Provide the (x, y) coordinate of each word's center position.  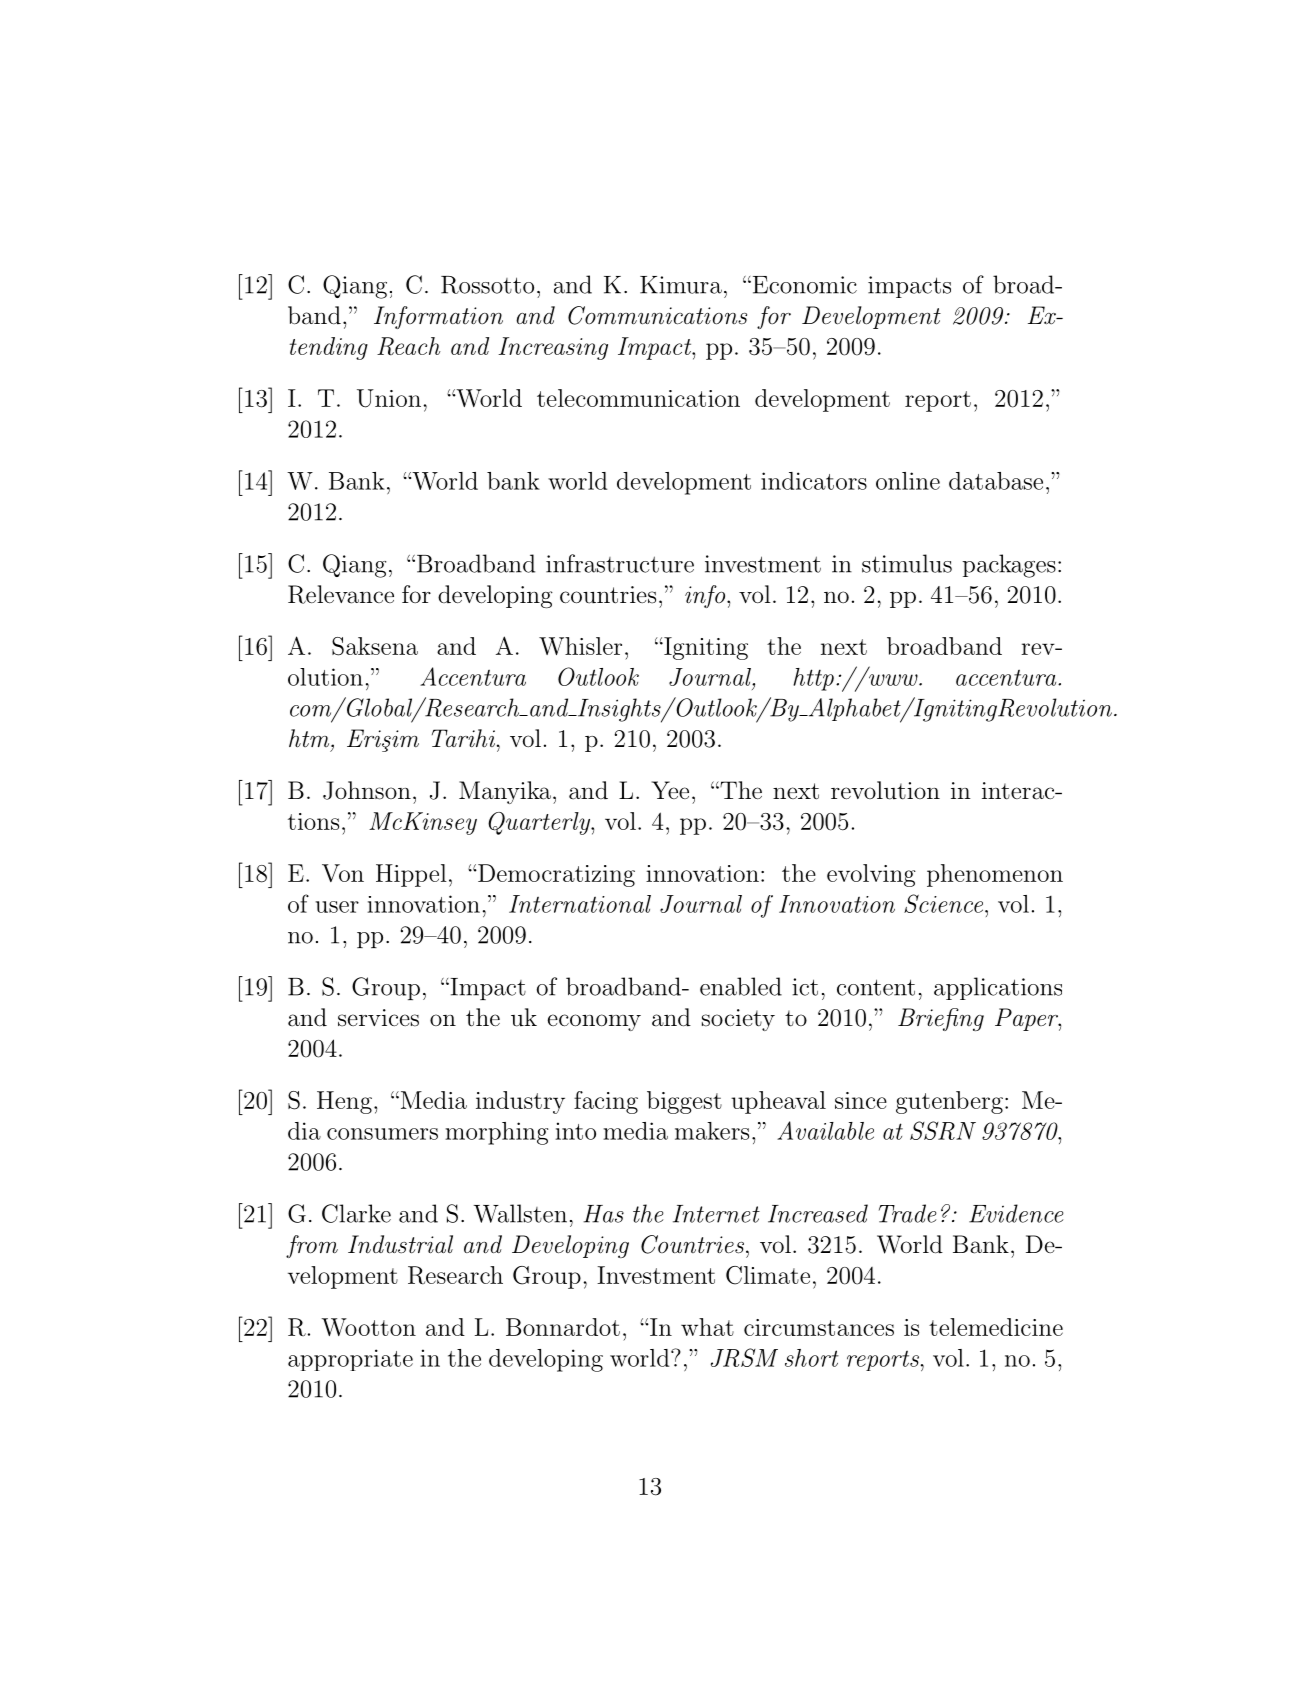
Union (389, 398)
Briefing (941, 1019)
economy (594, 1022)
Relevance (341, 594)
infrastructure (620, 563)
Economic (803, 285)
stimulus (907, 563)
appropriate (350, 1360)
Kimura (681, 285)
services (378, 1018)
